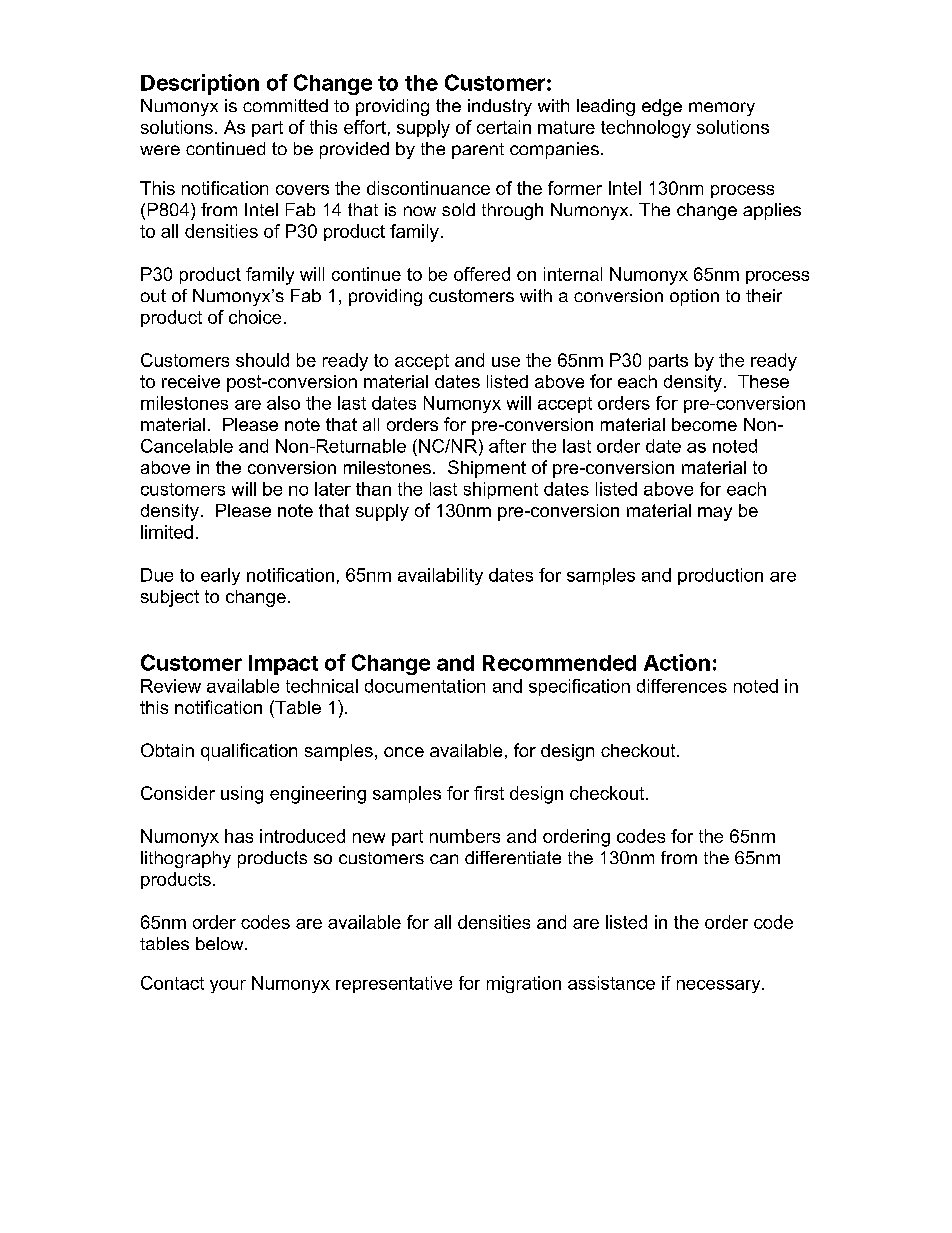 The width and height of the image is (952, 1233). What do you see at coordinates (722, 109) in the image?
I see `memory` at bounding box center [722, 109].
